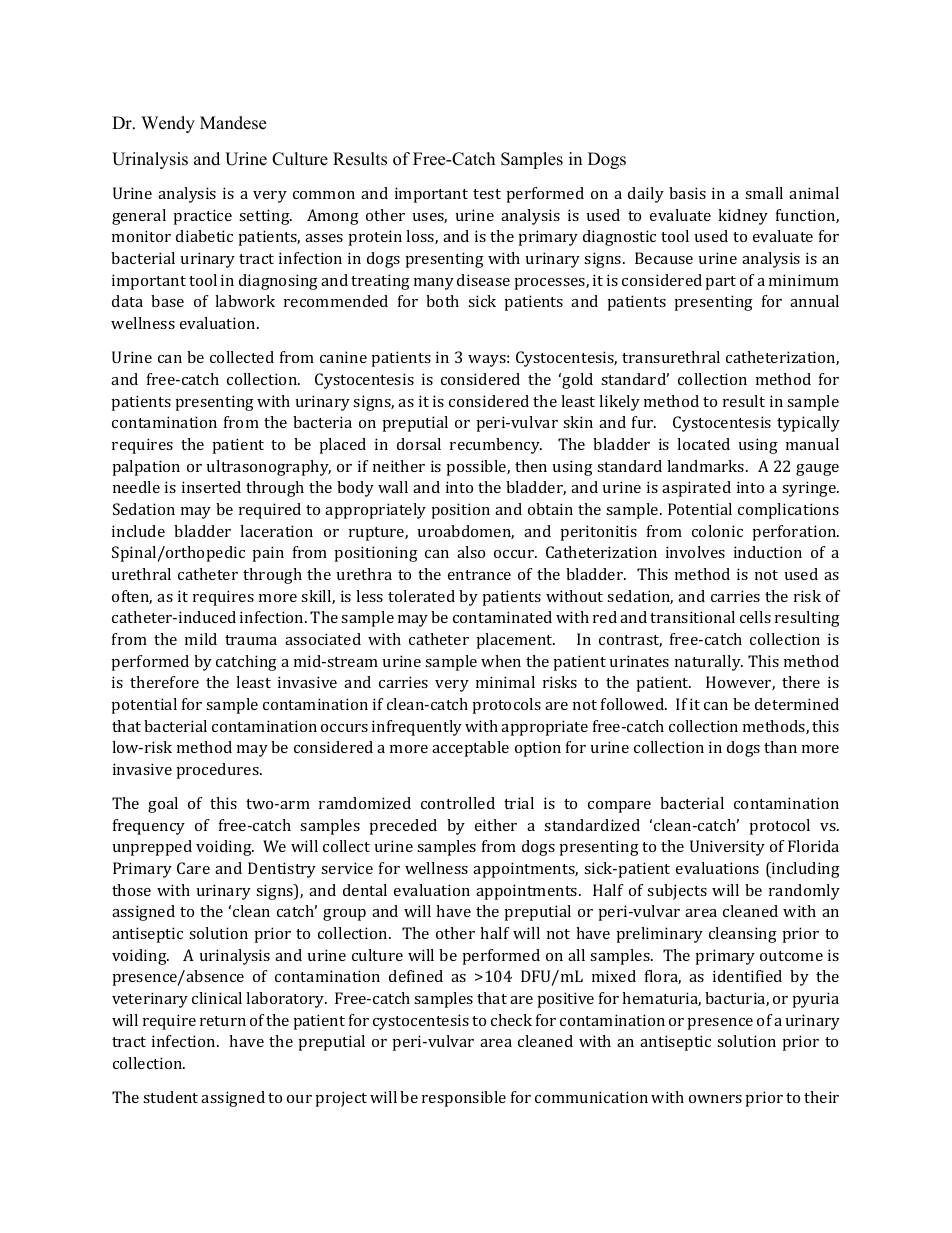  What do you see at coordinates (531, 466) in the screenshot?
I see `then` at bounding box center [531, 466].
